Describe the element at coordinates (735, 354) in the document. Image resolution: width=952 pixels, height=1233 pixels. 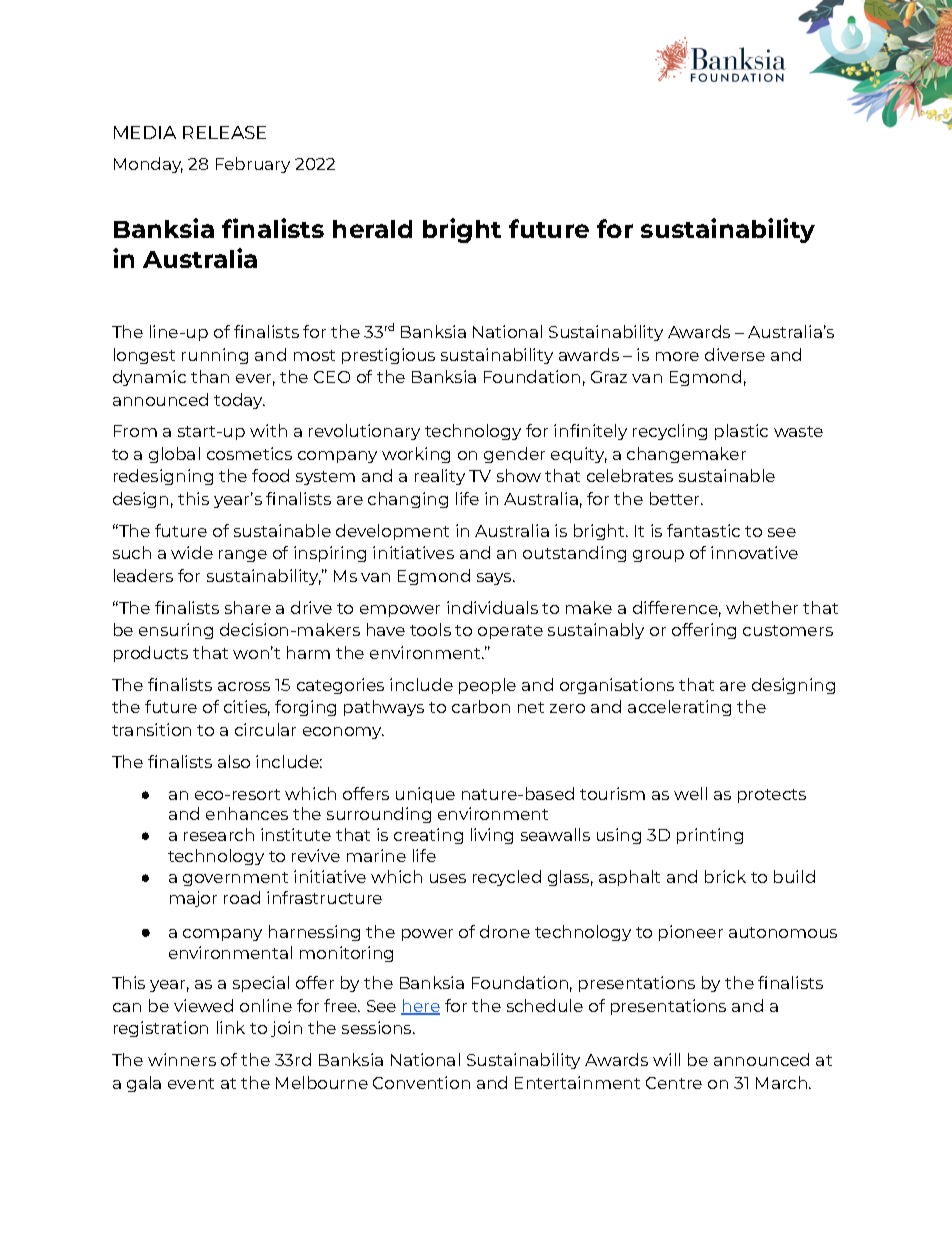
I see `diverse` at that location.
